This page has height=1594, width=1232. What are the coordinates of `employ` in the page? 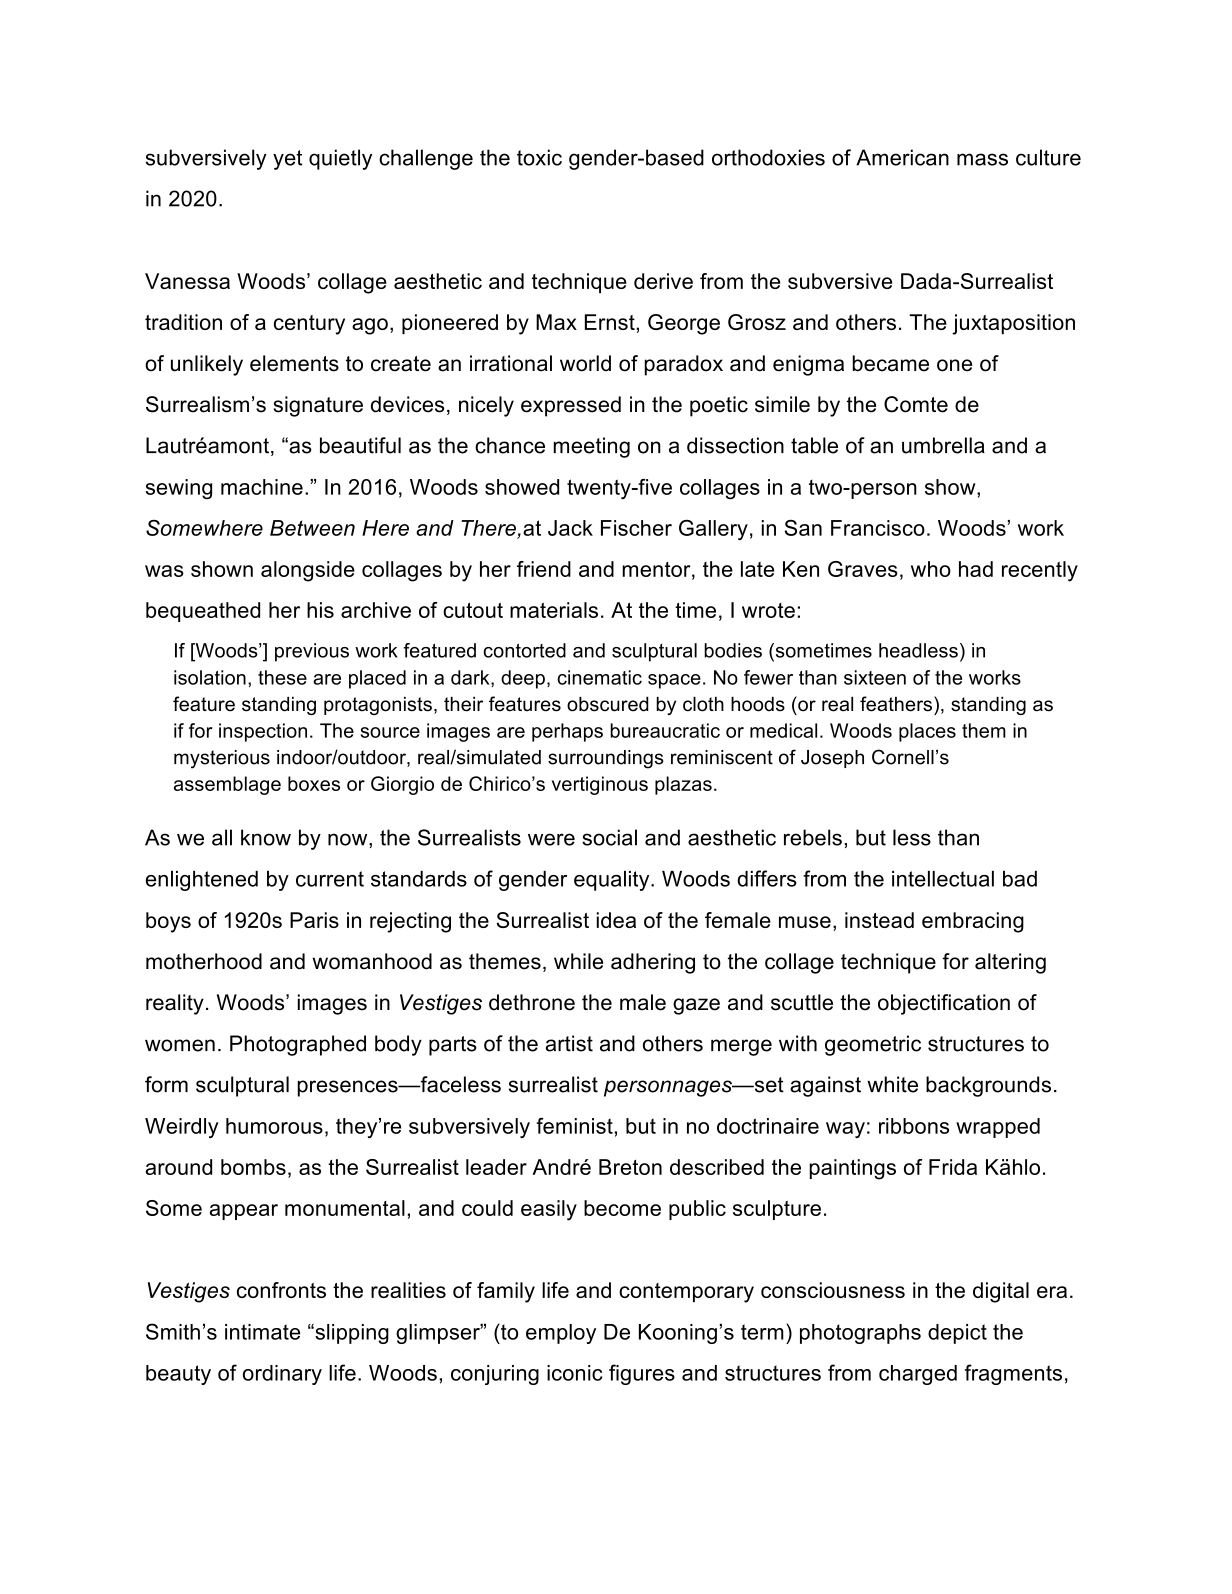 It's located at (561, 1334).
